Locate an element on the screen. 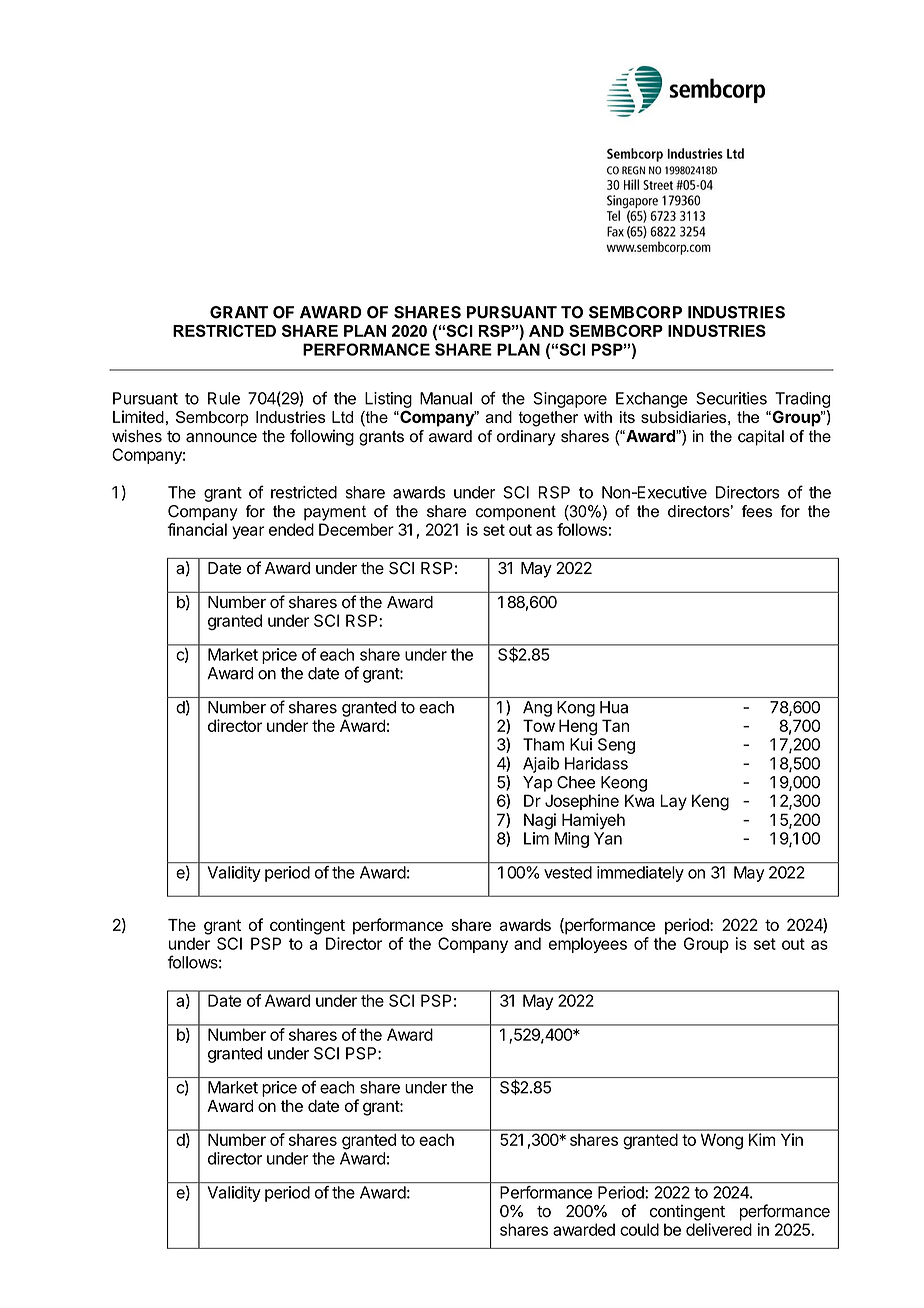 Image resolution: width=924 pixels, height=1308 pixels. Lay is located at coordinates (673, 802).
